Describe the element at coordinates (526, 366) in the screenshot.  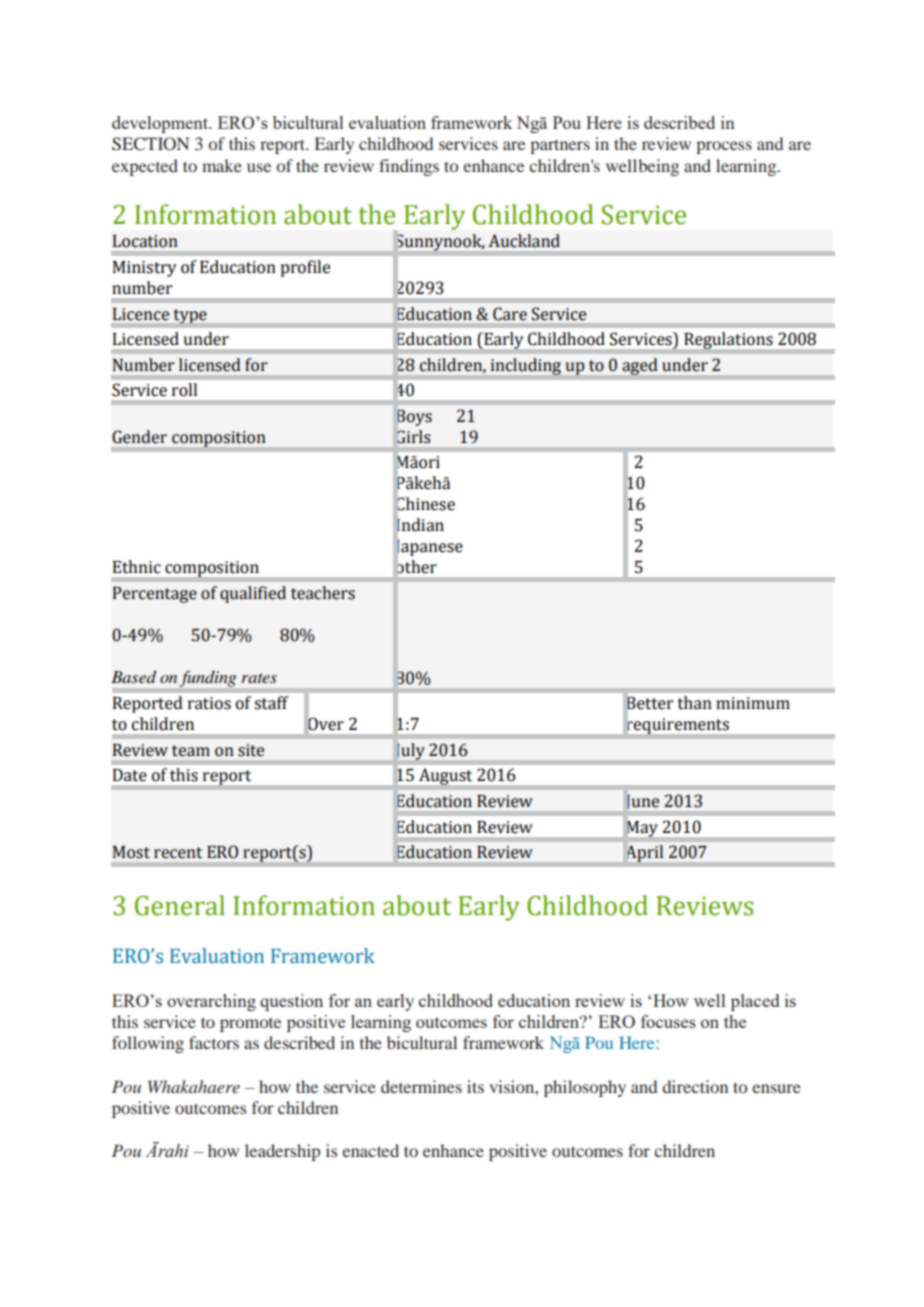
I see `including` at that location.
